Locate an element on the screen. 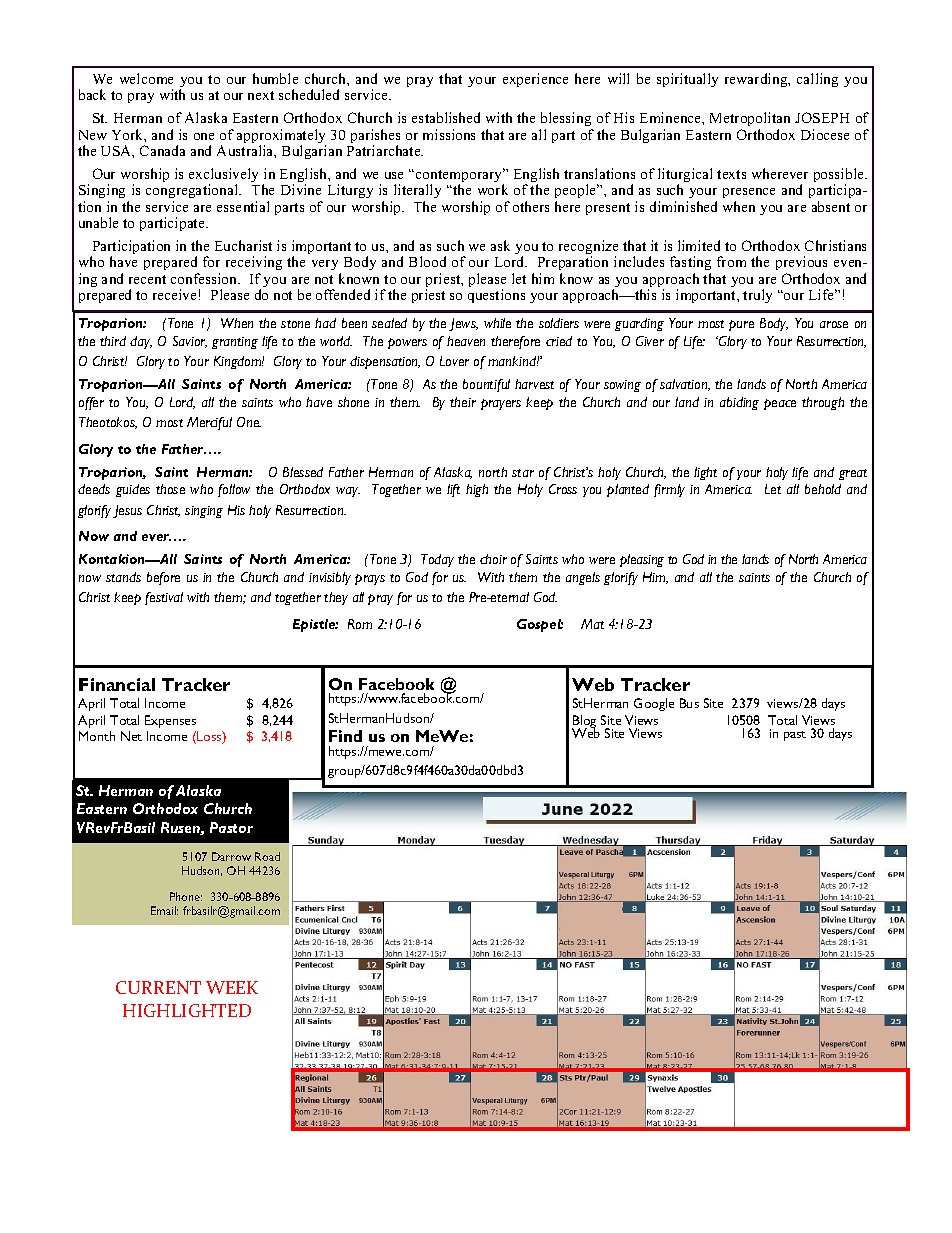 This screenshot has height=1233, width=952. pleasing is located at coordinates (642, 560).
